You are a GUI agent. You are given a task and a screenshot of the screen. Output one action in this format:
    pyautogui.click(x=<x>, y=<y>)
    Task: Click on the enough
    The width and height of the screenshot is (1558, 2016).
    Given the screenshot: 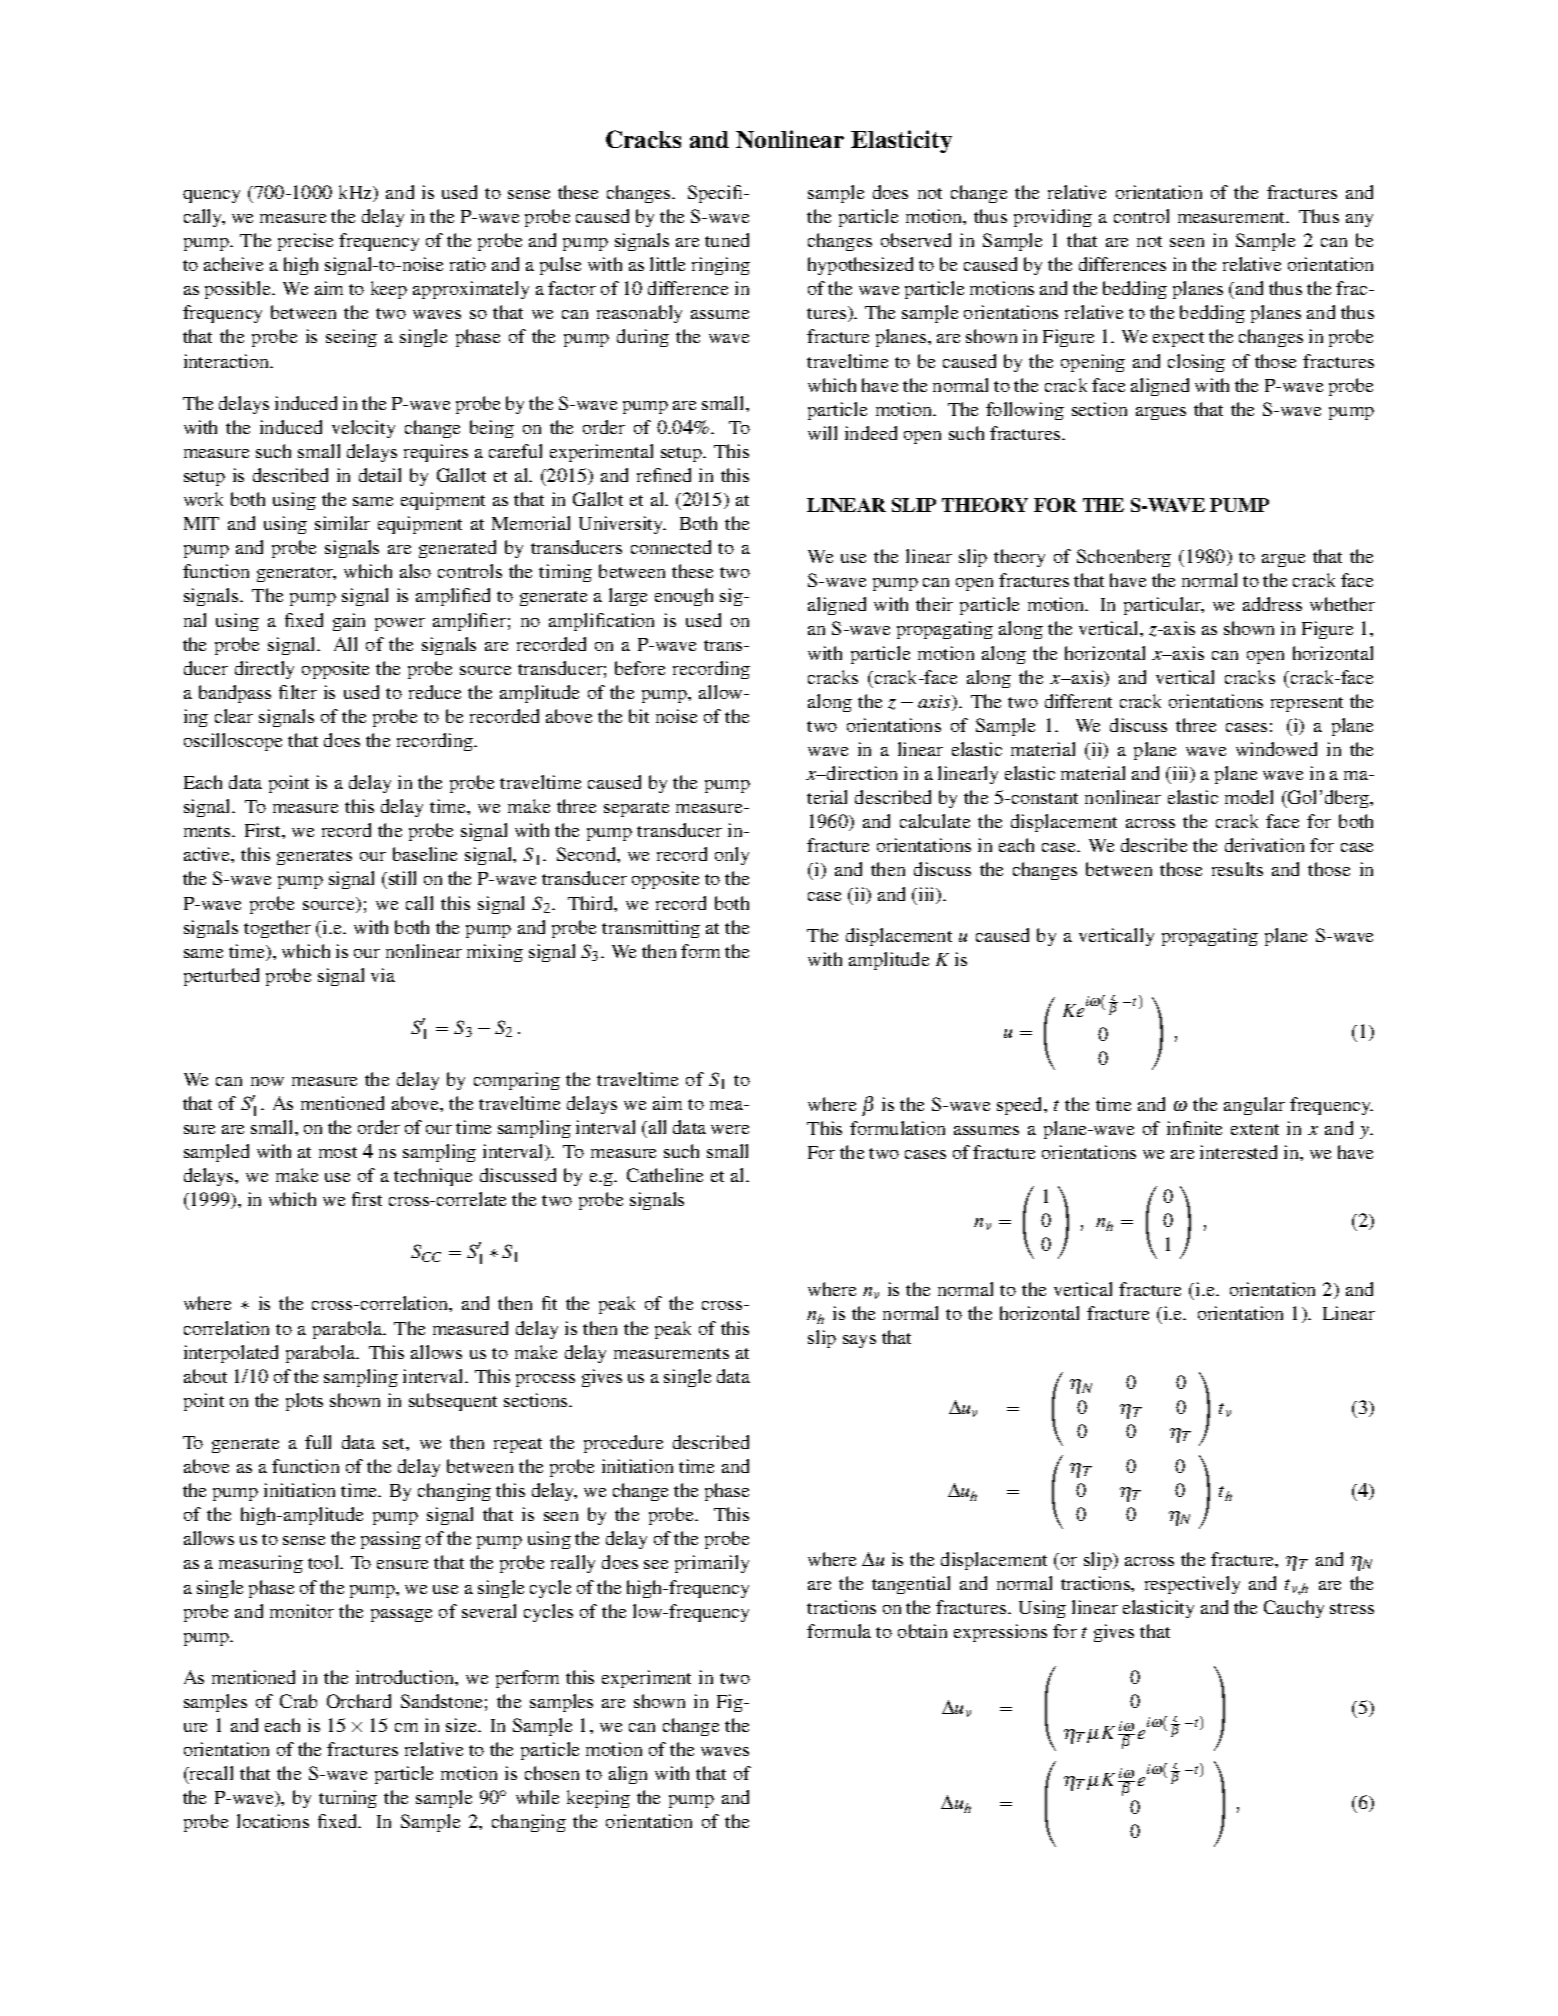 What is the action you would take?
    pyautogui.click(x=684, y=597)
